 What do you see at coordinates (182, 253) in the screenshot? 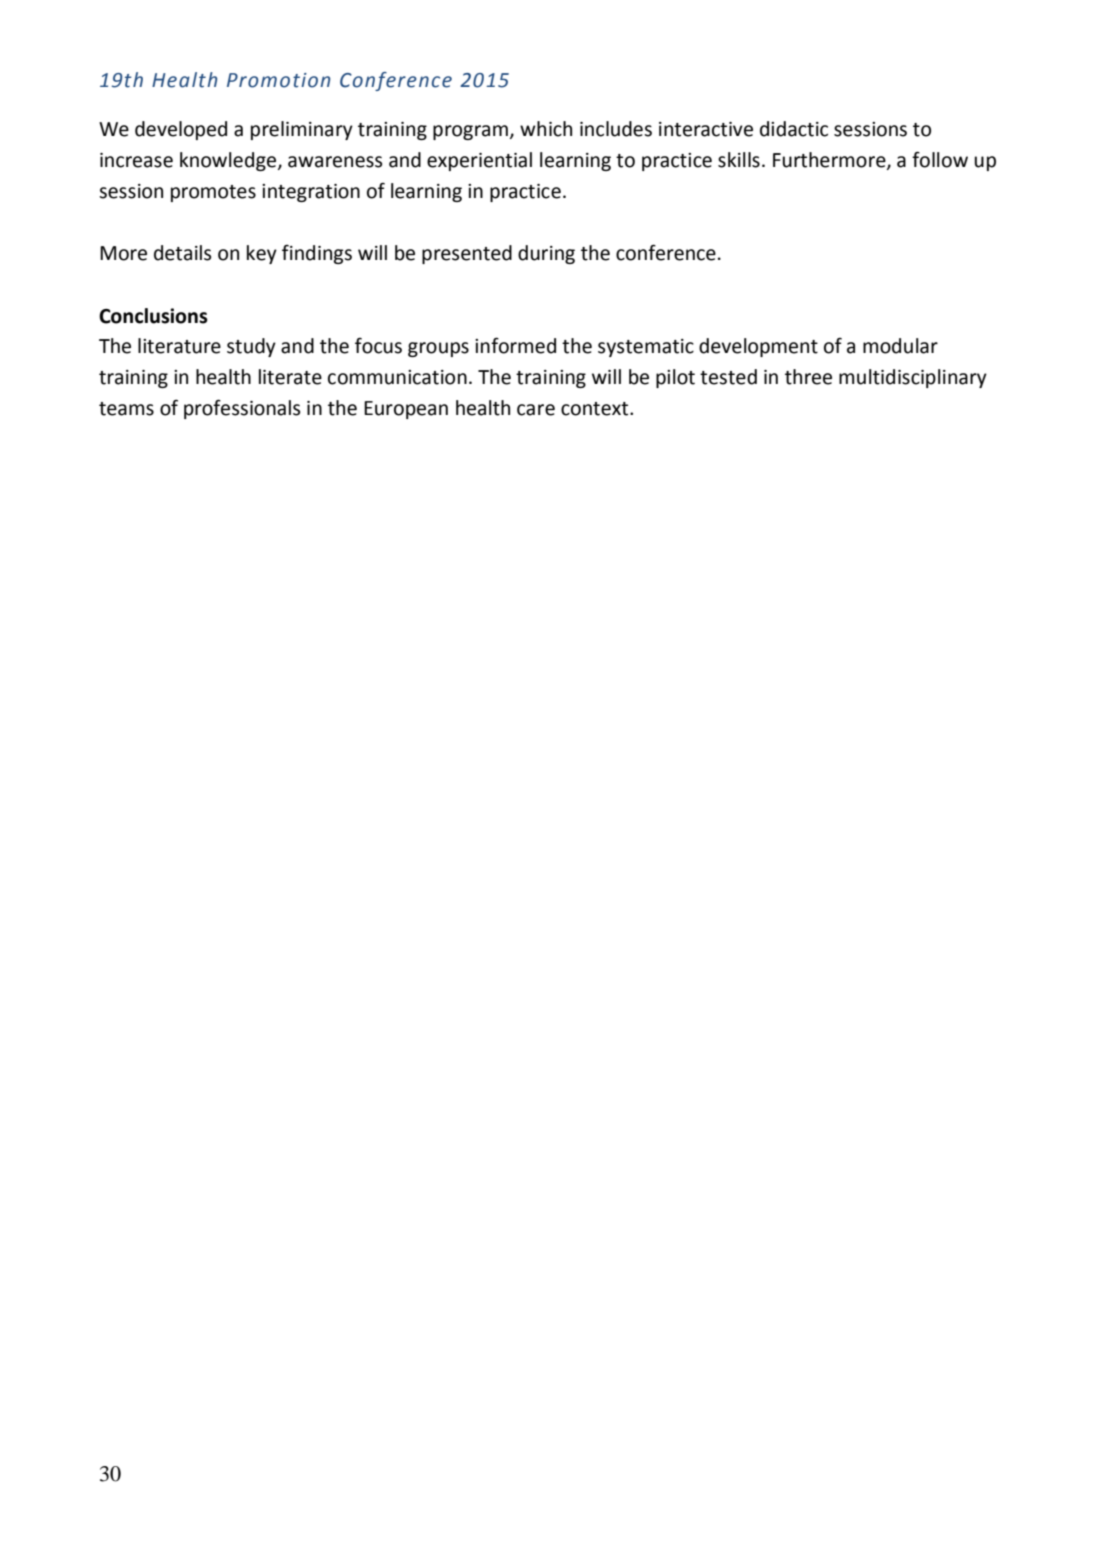
I see `details` at bounding box center [182, 253].
